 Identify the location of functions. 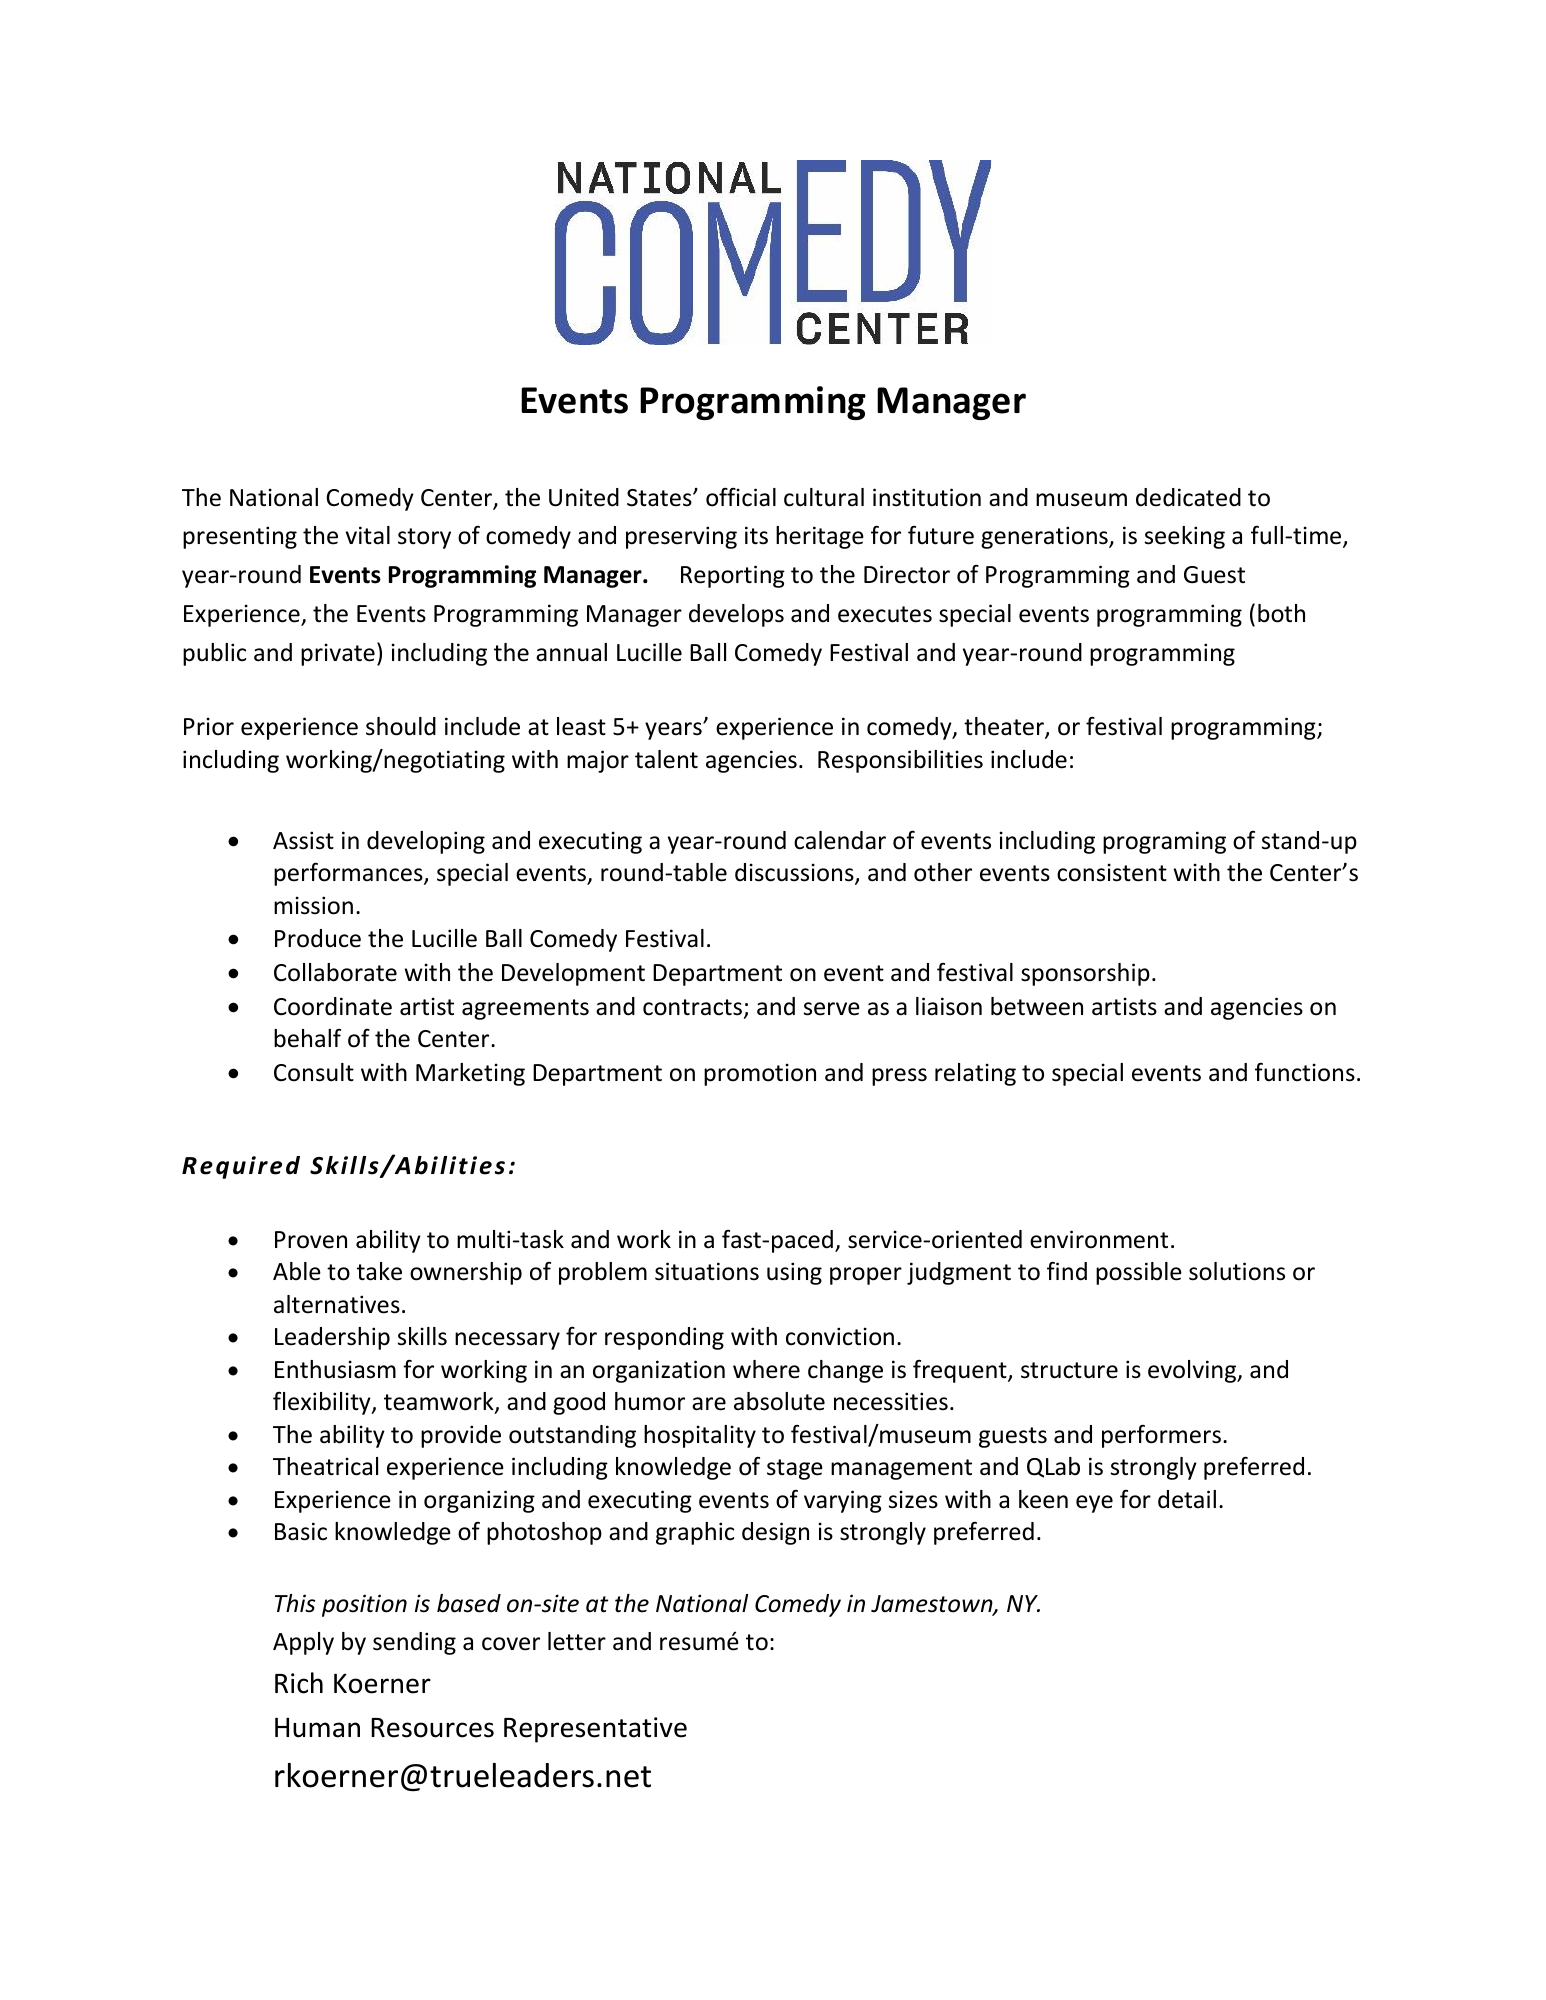
(1305, 1072).
